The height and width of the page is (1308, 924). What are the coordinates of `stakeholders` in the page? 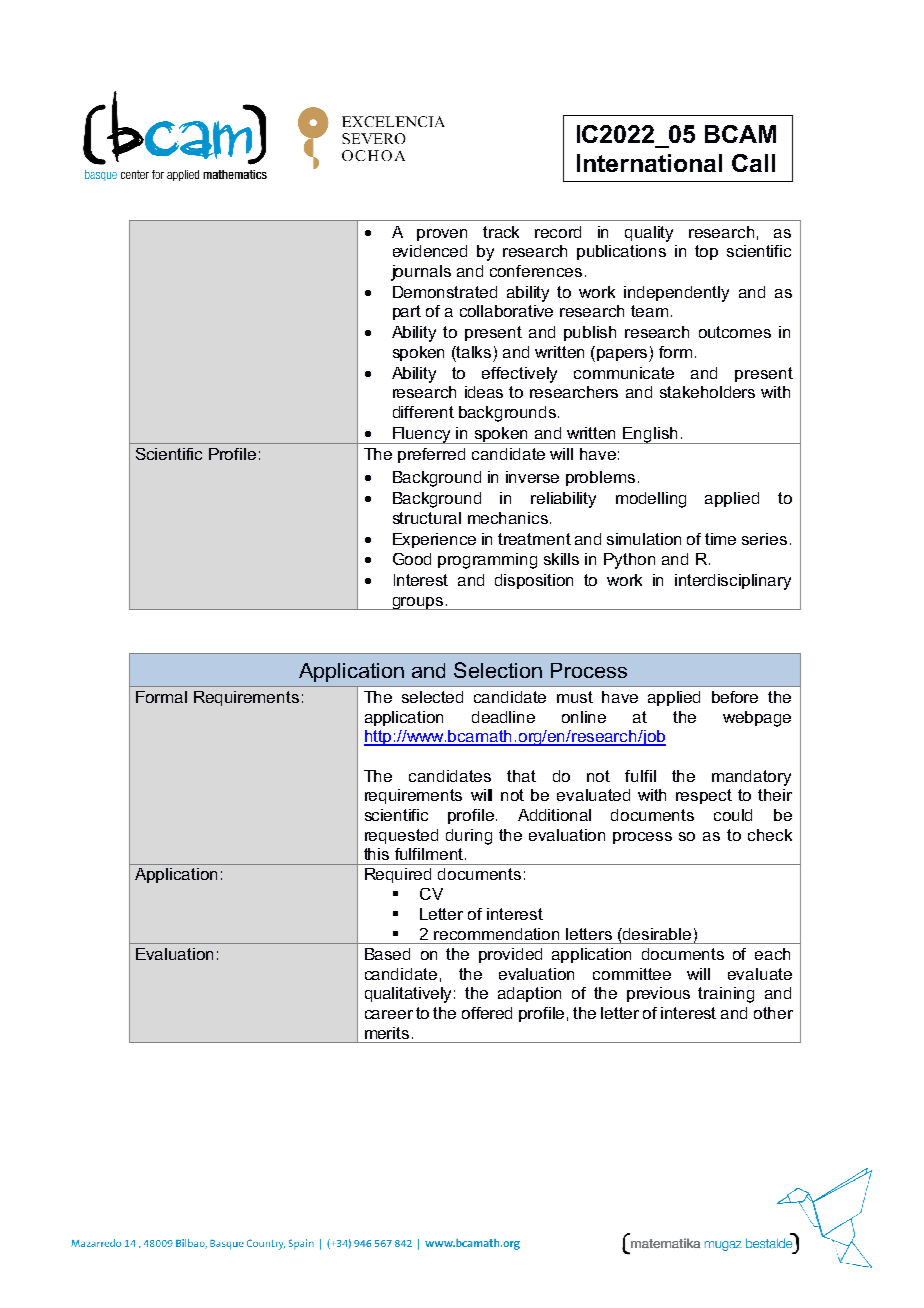 It's located at (707, 392).
